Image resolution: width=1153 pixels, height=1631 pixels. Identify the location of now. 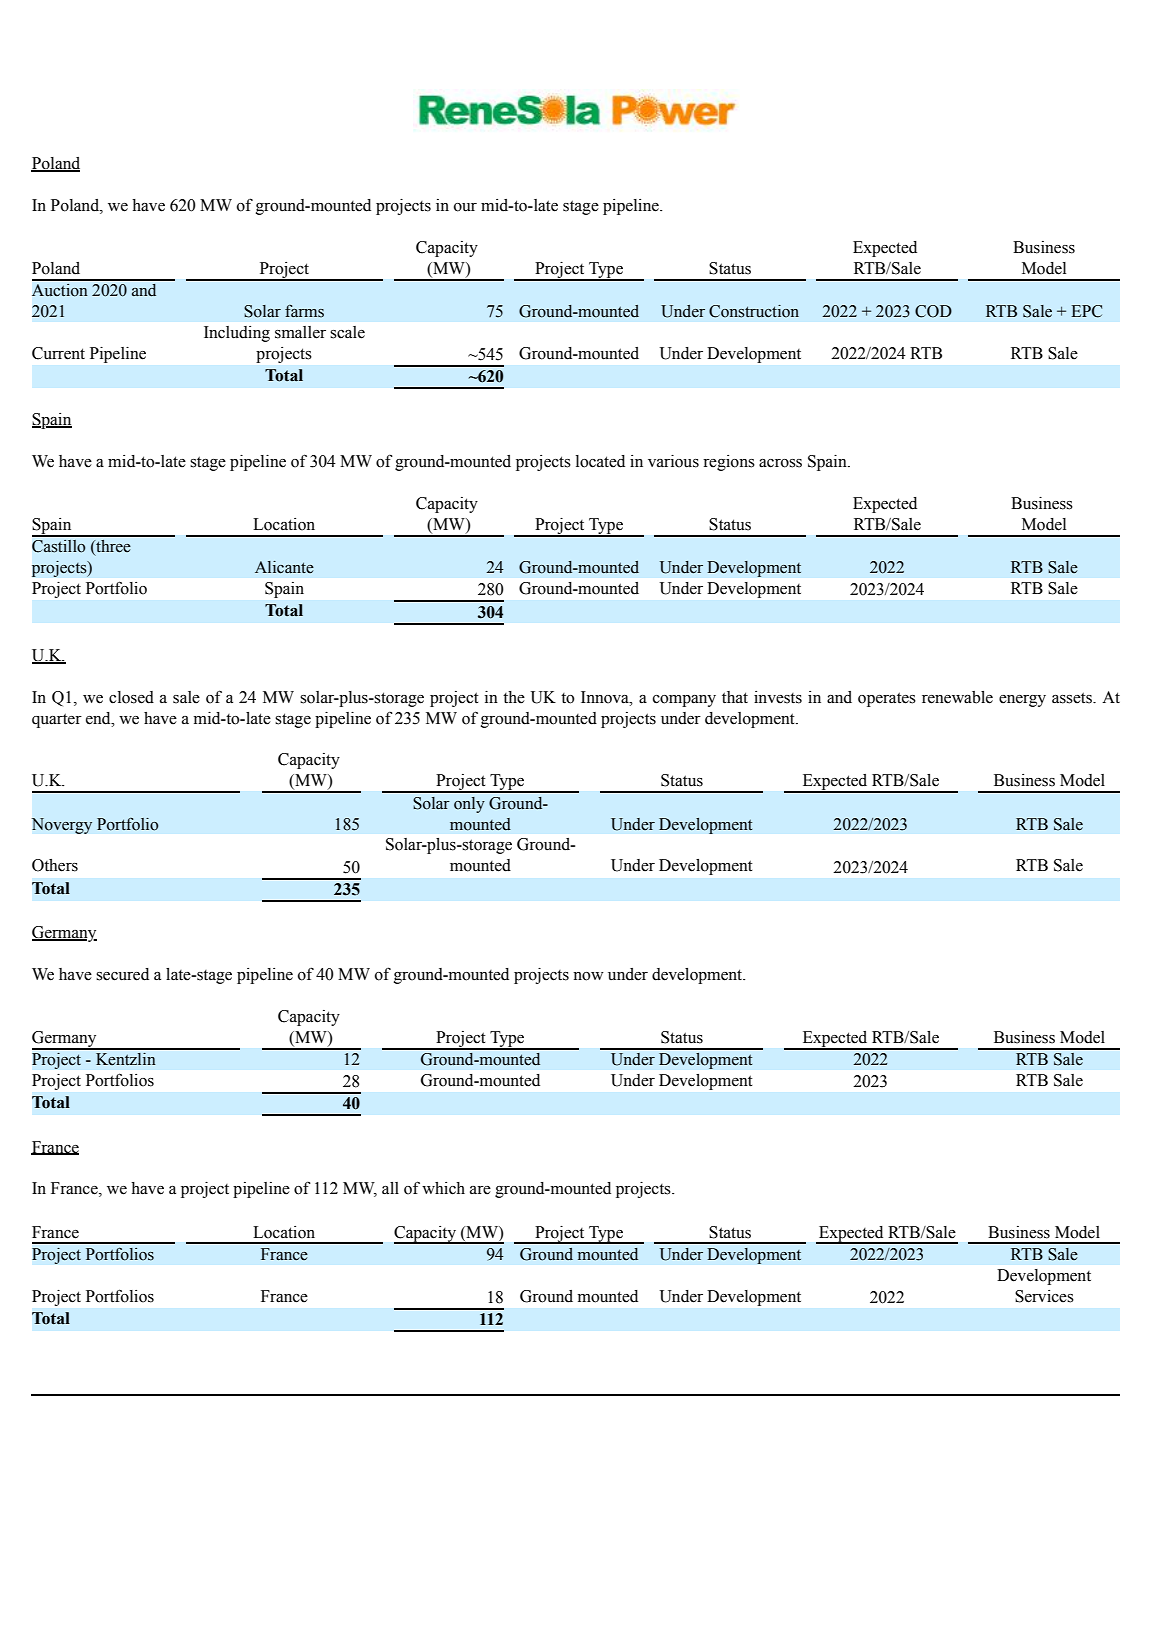
(588, 976).
